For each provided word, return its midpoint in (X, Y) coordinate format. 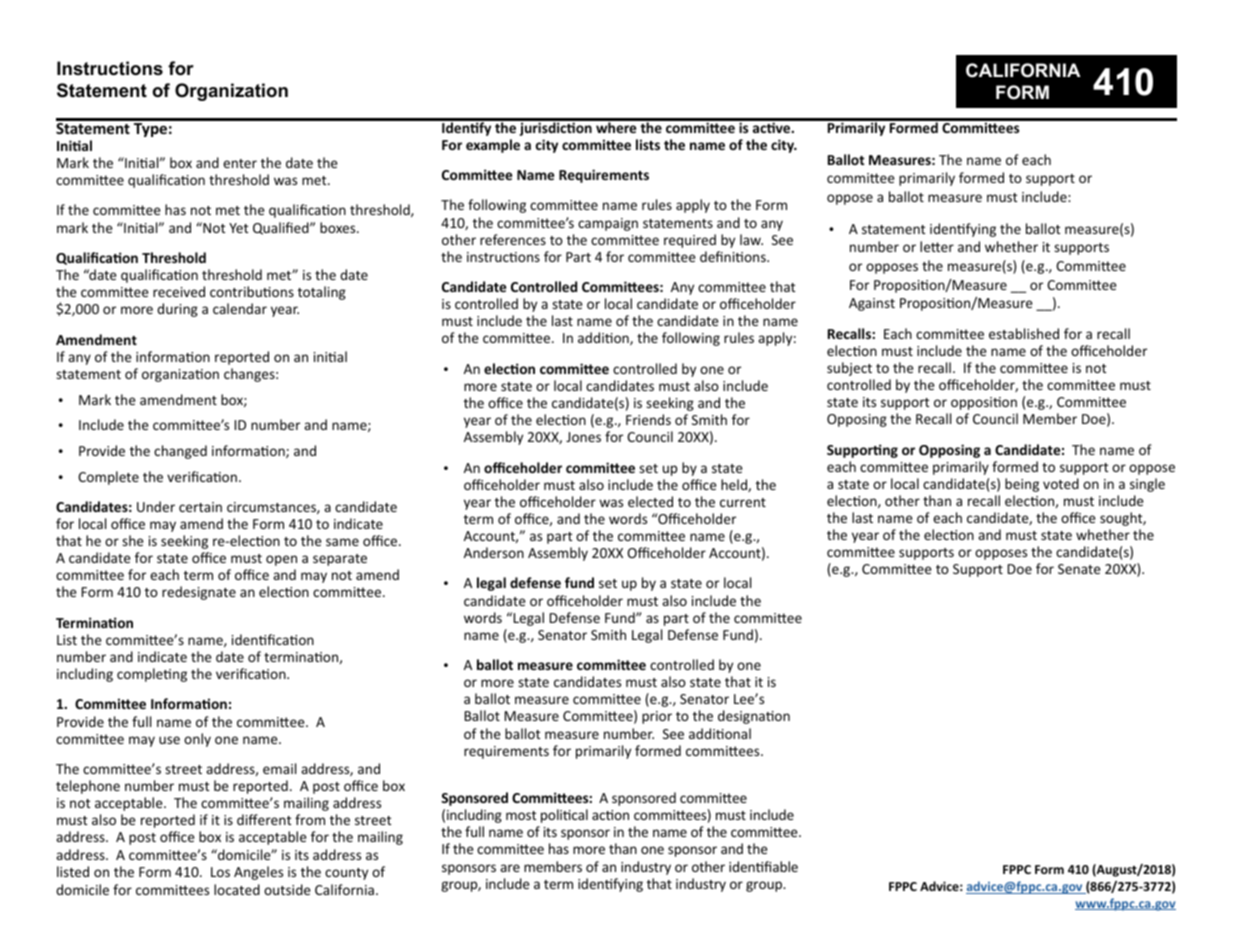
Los (220, 872)
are (510, 868)
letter (937, 246)
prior (657, 717)
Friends (648, 419)
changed (180, 452)
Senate (1079, 569)
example (493, 146)
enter (240, 163)
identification (273, 639)
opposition (984, 403)
